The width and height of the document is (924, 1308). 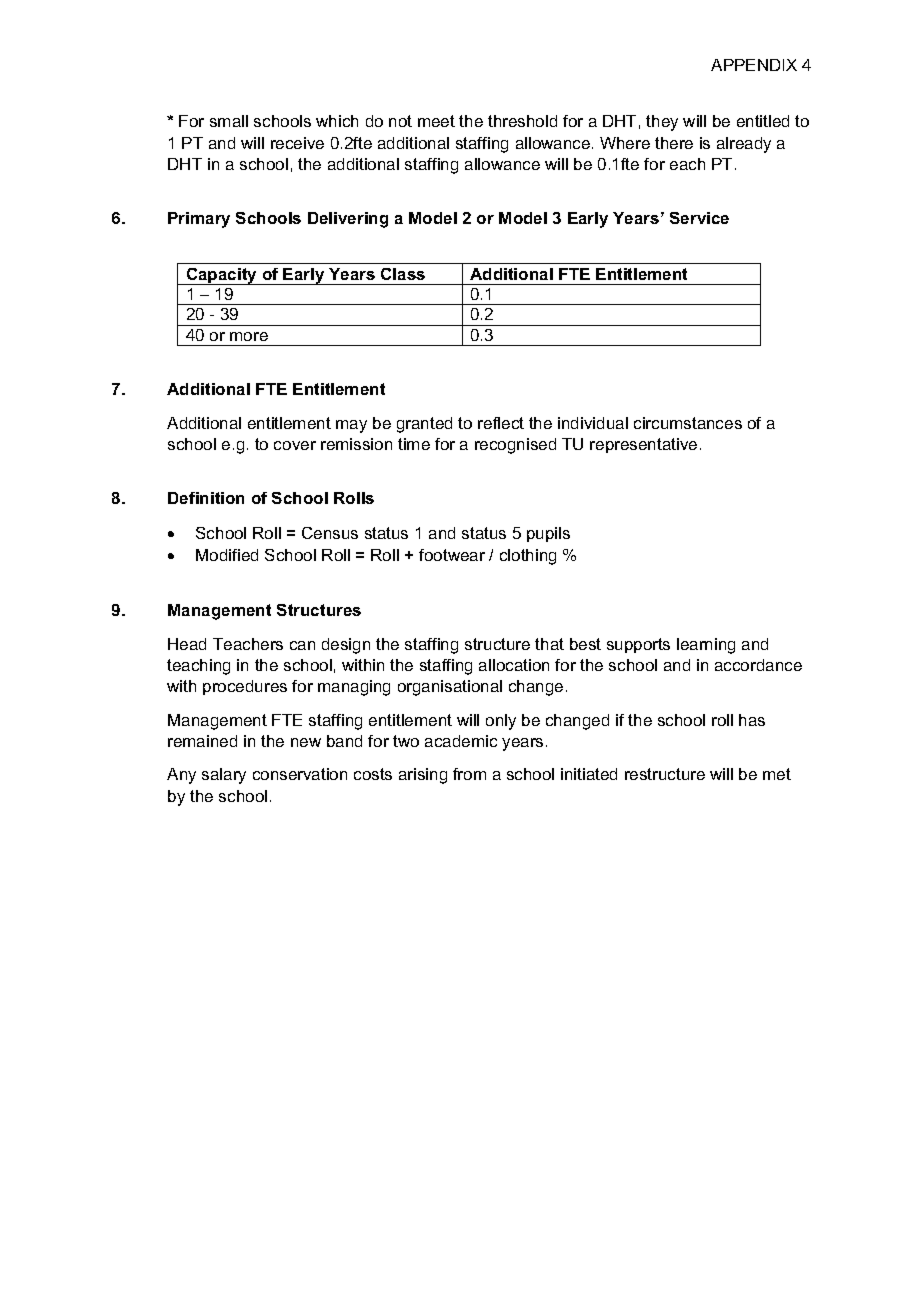 I want to click on circumstances, so click(x=688, y=423).
